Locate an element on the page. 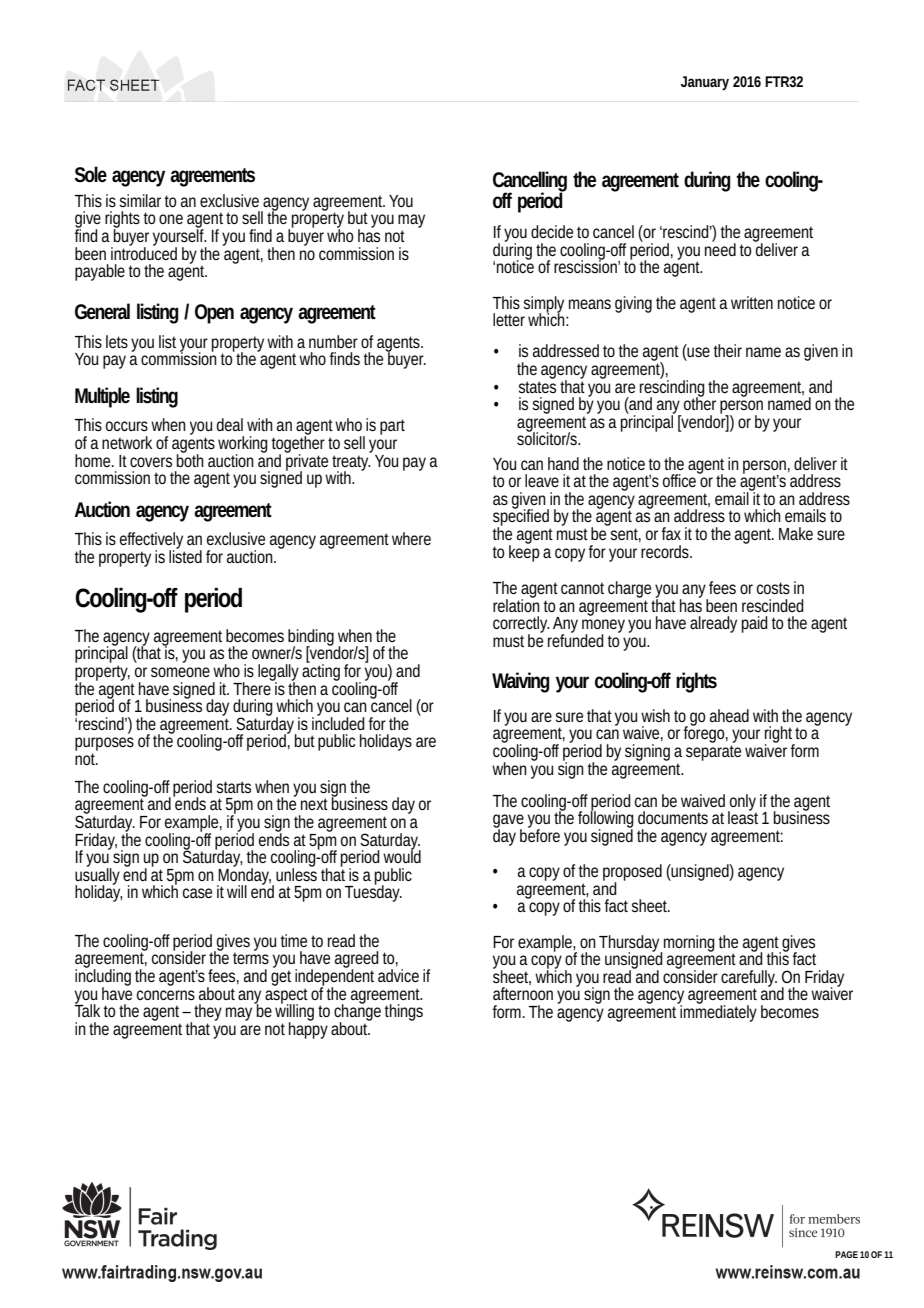 This document has width=924, height=1308. advice is located at coordinates (398, 975).
